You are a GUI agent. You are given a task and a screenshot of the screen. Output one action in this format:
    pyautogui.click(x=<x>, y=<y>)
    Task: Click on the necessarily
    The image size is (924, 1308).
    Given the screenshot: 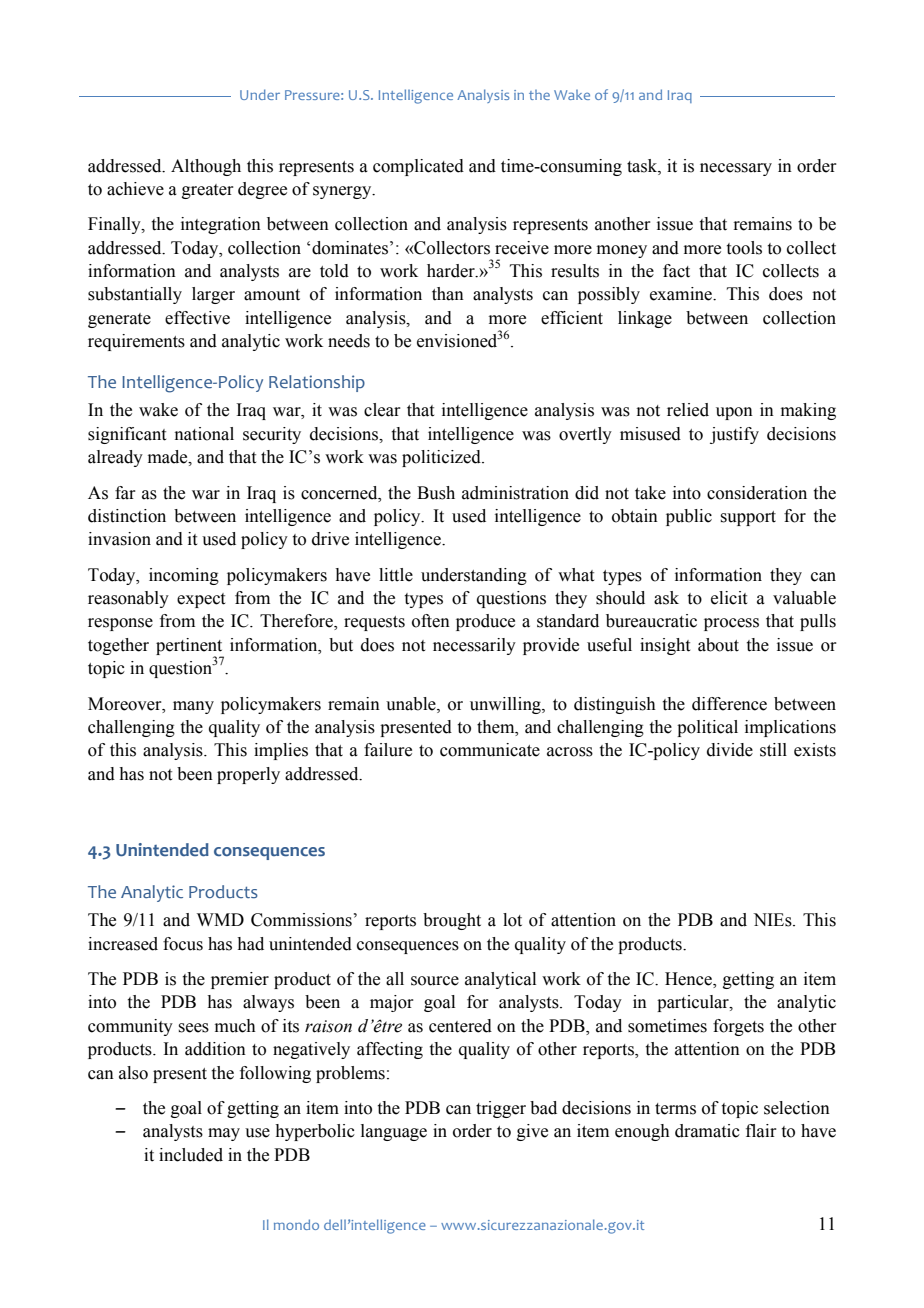 What is the action you would take?
    pyautogui.click(x=474, y=646)
